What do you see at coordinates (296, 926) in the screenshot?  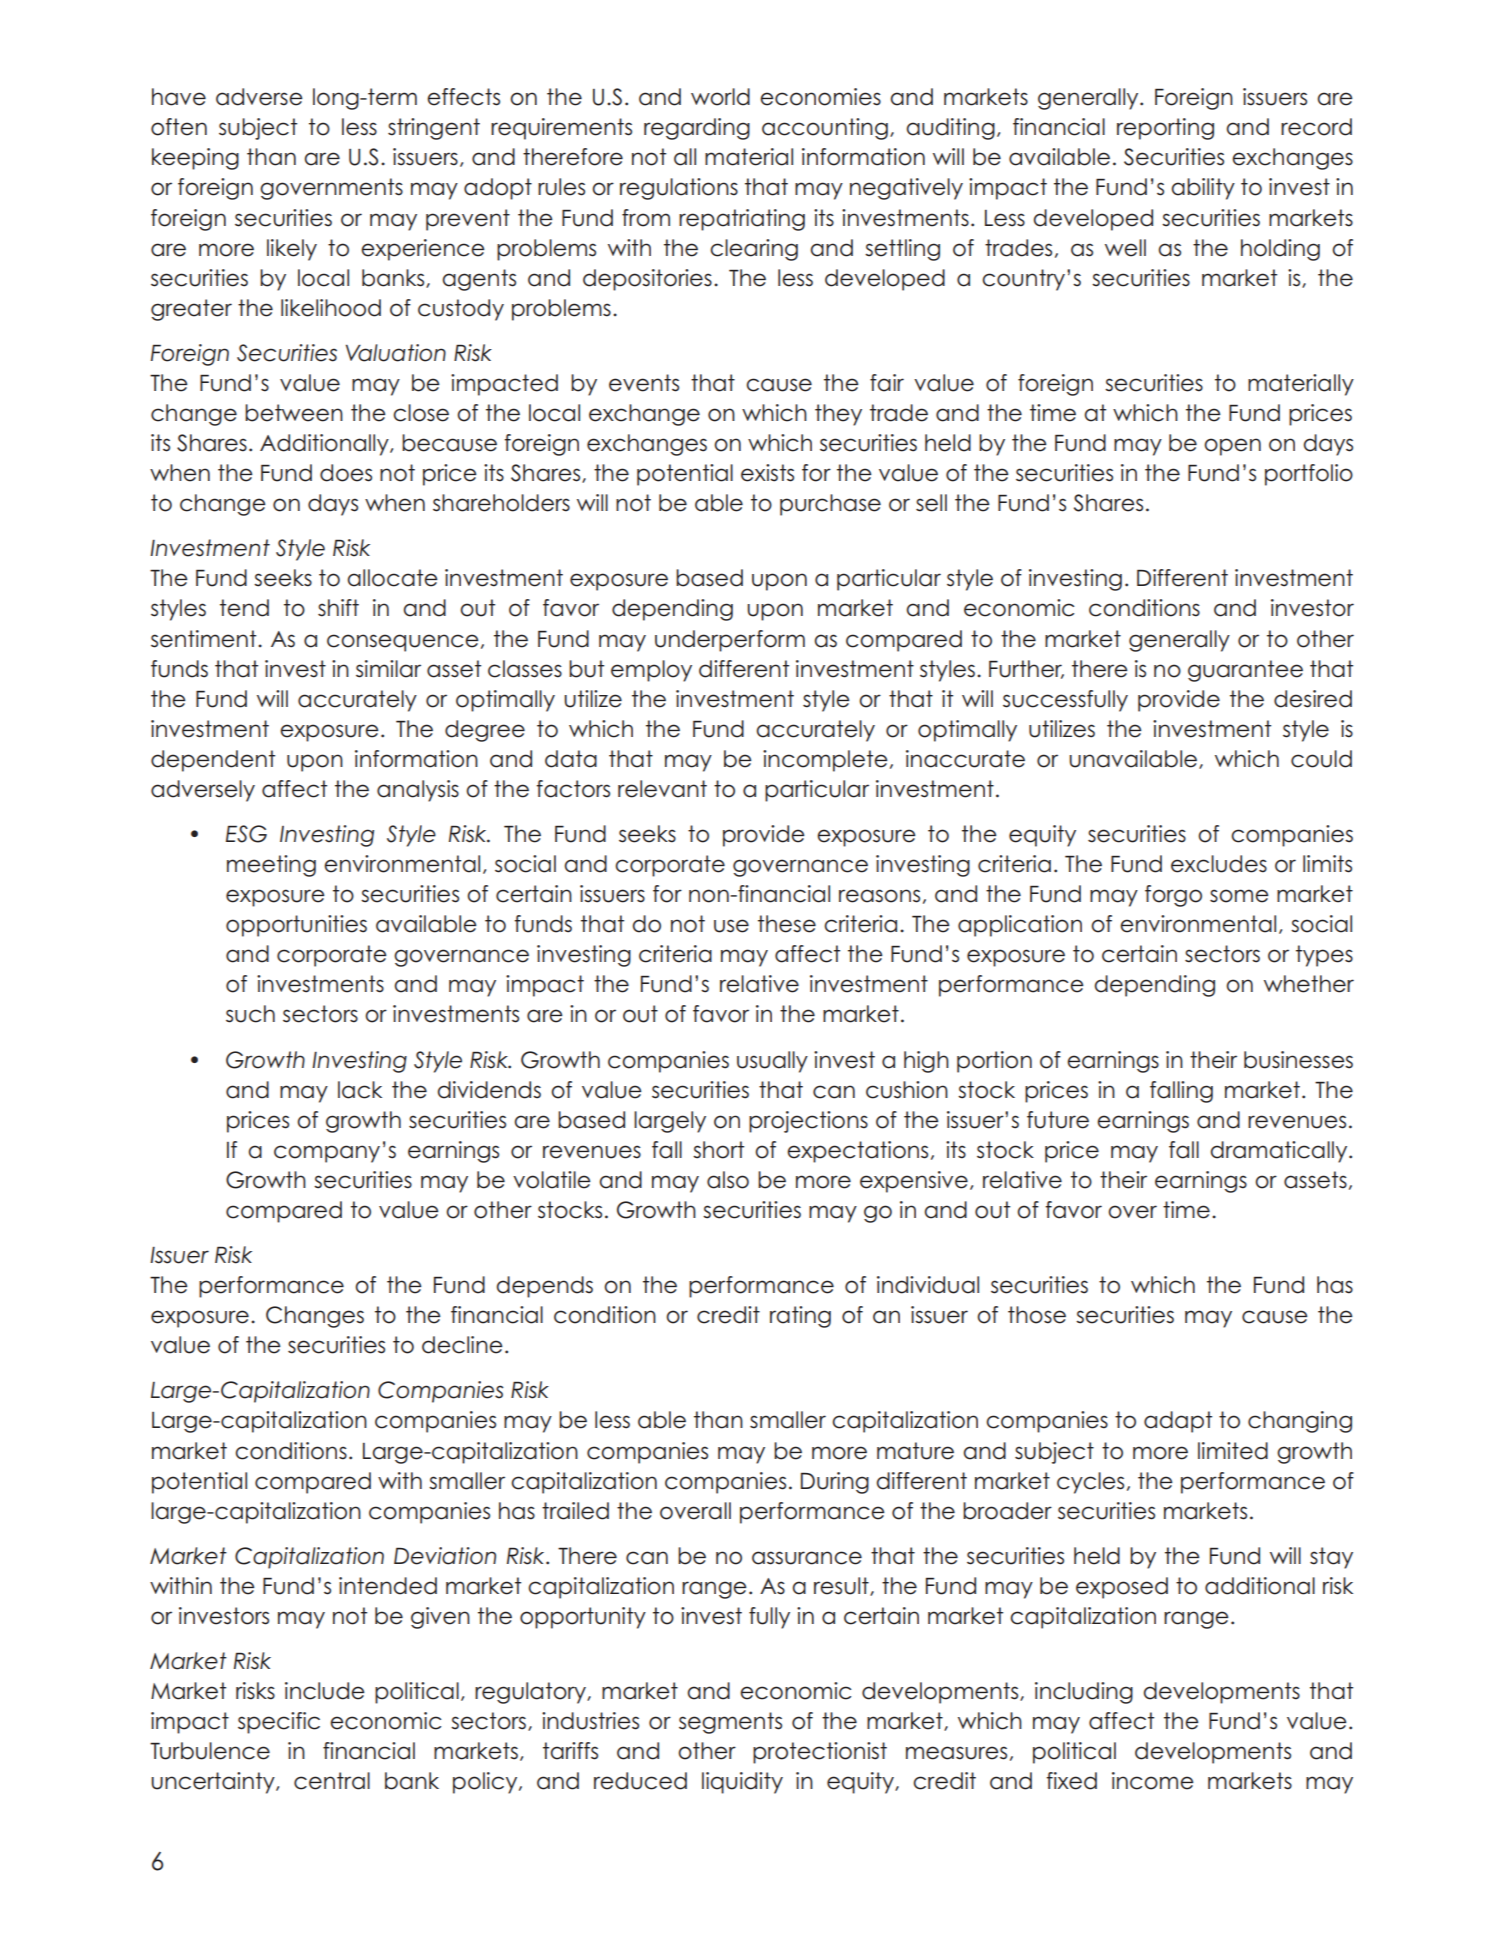 I see `opportunities` at bounding box center [296, 926].
